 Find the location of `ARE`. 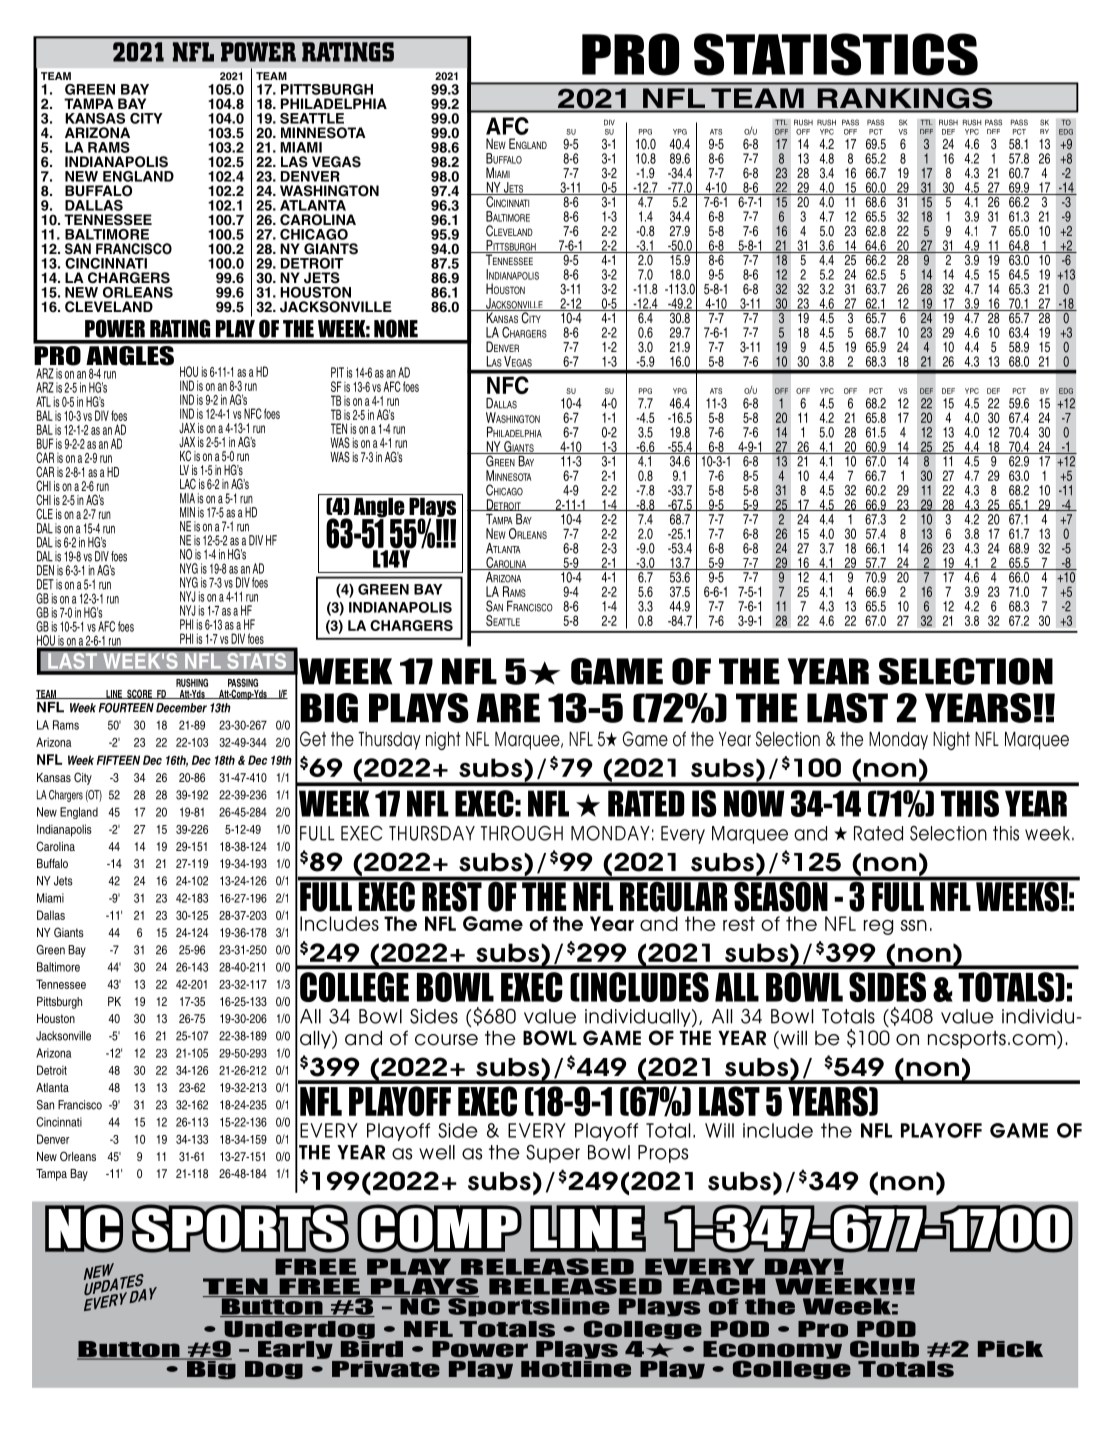

ARE is located at coordinates (508, 708).
